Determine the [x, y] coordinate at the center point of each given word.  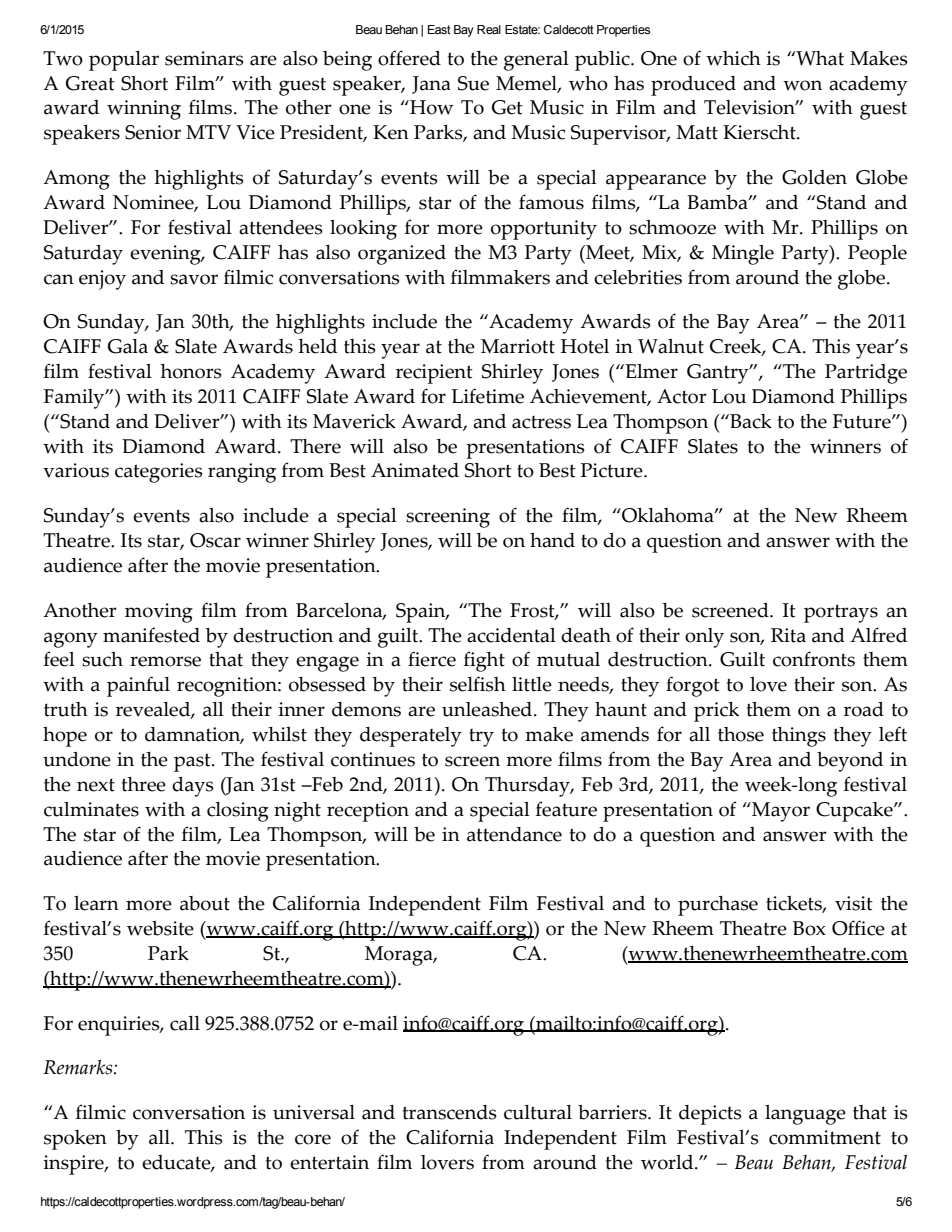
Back [750, 421]
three [144, 784]
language [805, 1115]
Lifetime [487, 396]
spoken [75, 1140]
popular [124, 61]
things [799, 737]
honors [190, 371]
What [819, 58]
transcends [449, 1112]
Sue [473, 83]
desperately [411, 737]
